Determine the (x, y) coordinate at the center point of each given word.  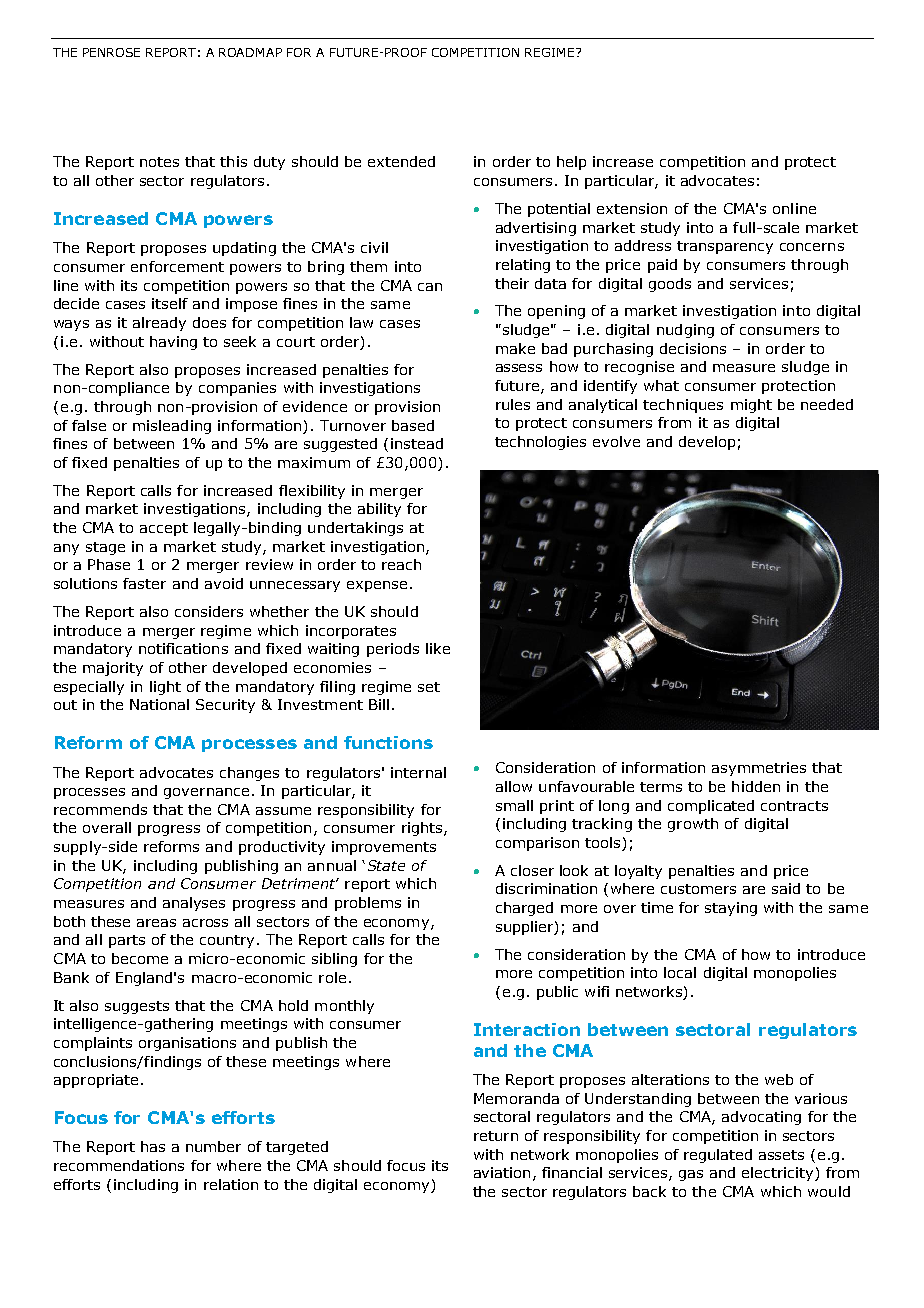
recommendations (119, 1165)
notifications (183, 648)
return (496, 1136)
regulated (718, 1156)
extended (401, 161)
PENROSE (111, 52)
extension (632, 208)
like (438, 648)
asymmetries (759, 769)
